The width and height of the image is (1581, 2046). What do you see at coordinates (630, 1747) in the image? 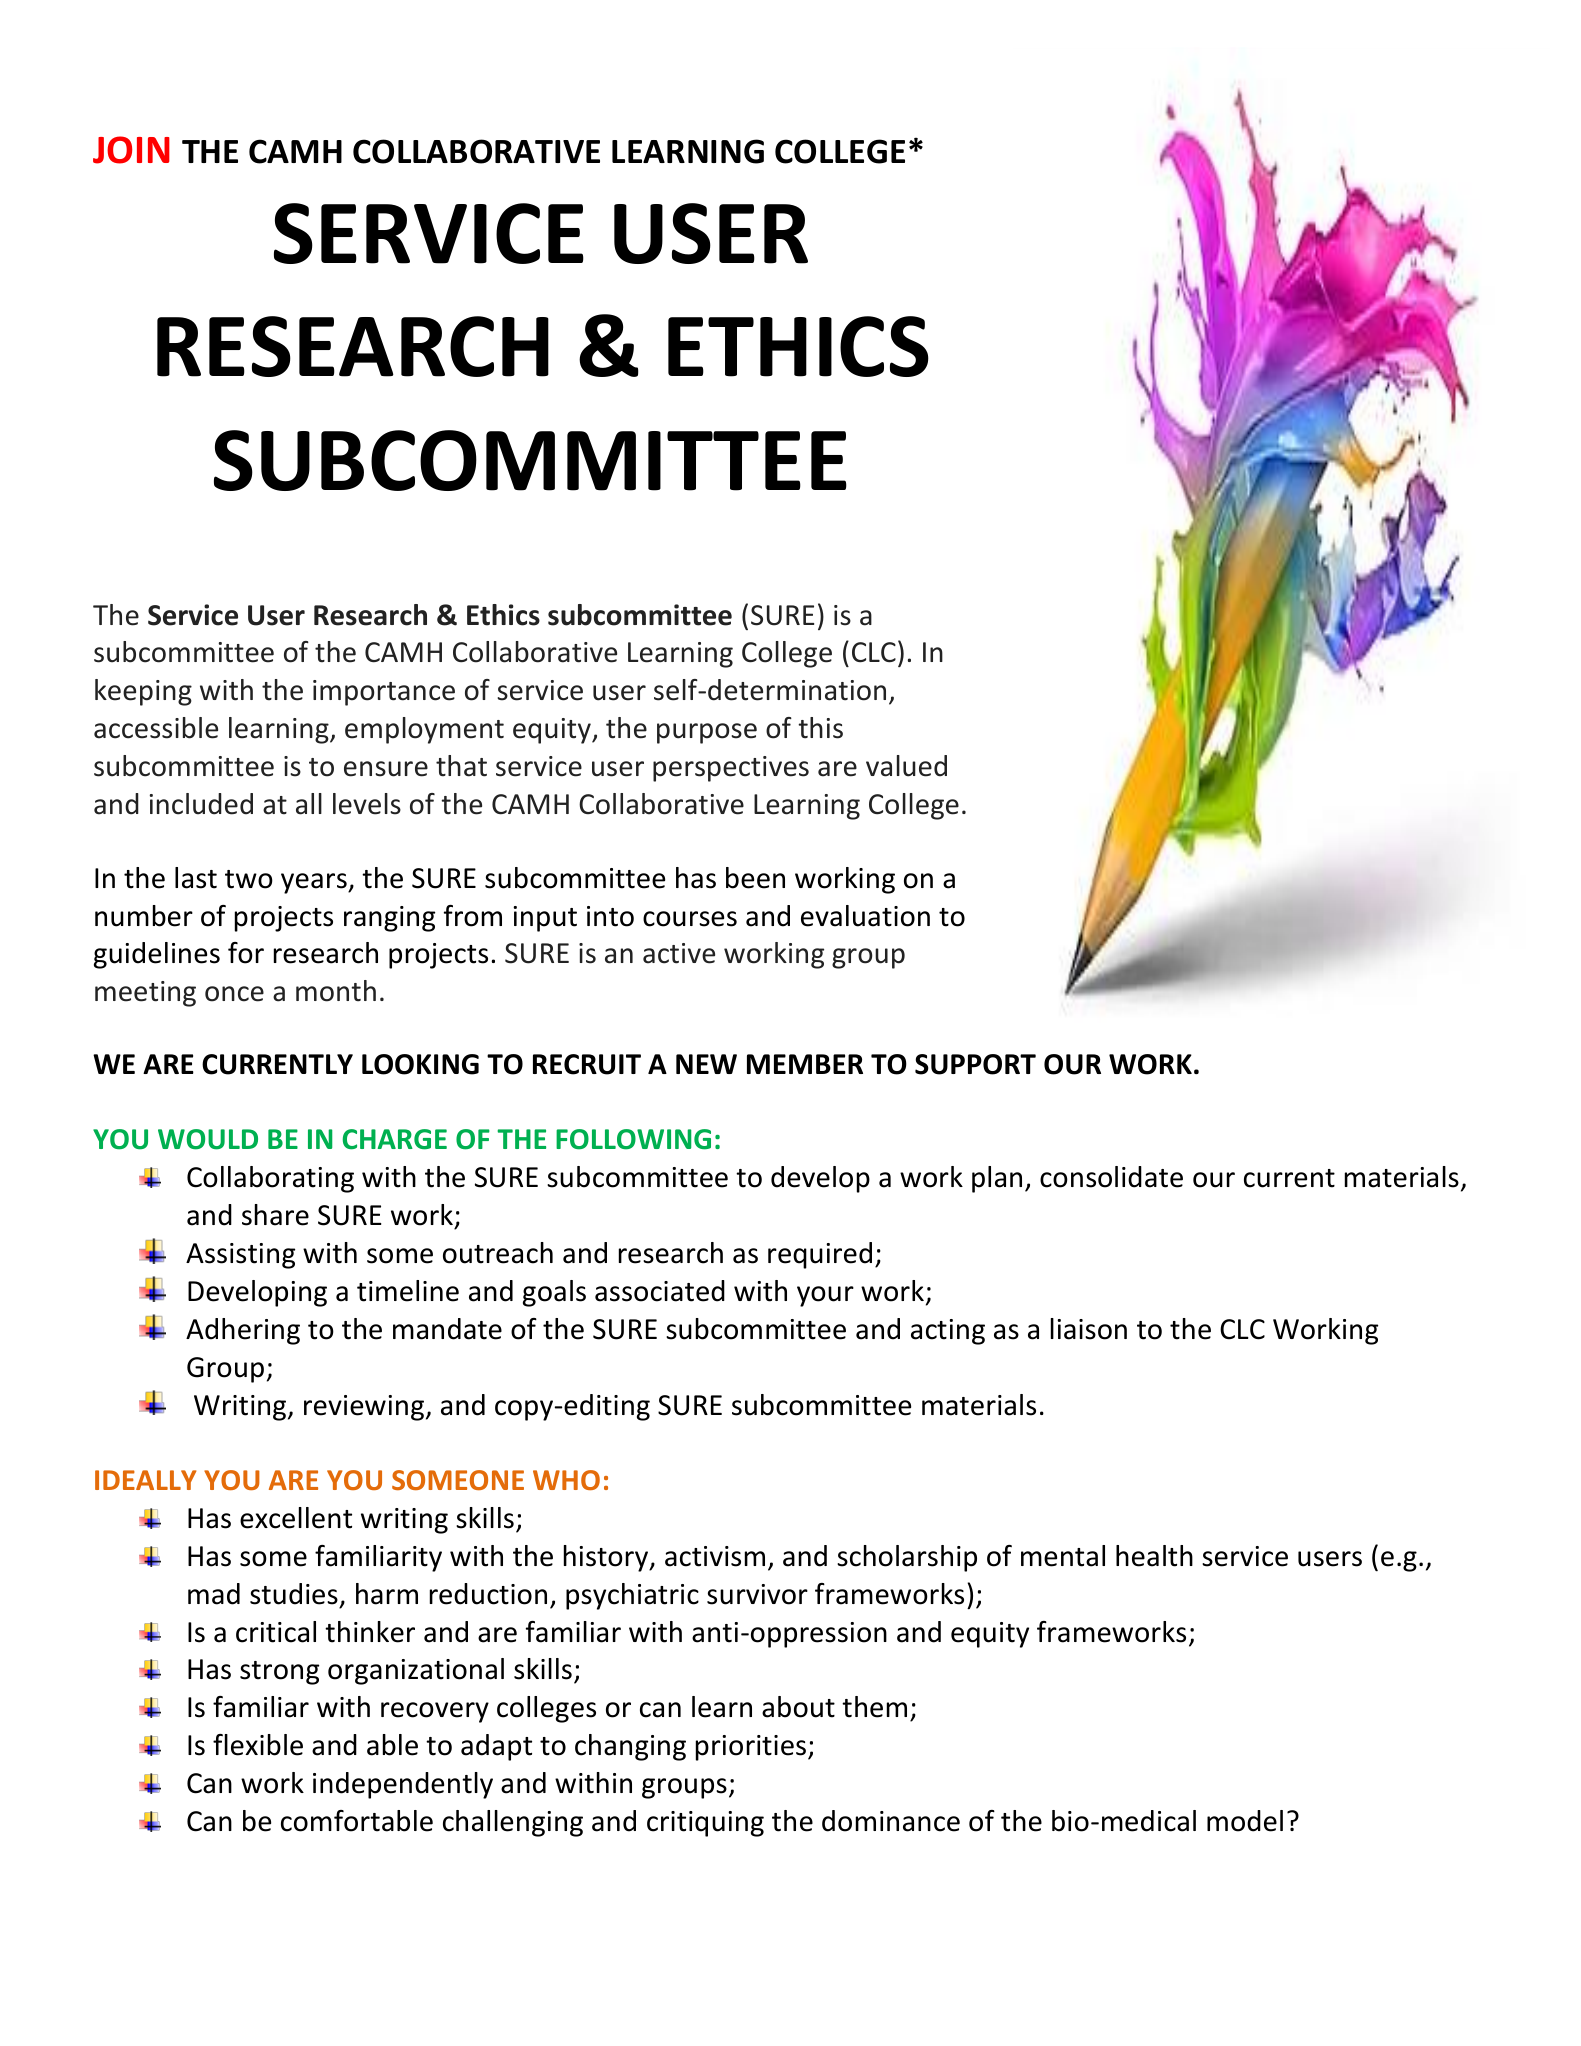
I see `changing` at bounding box center [630, 1747].
